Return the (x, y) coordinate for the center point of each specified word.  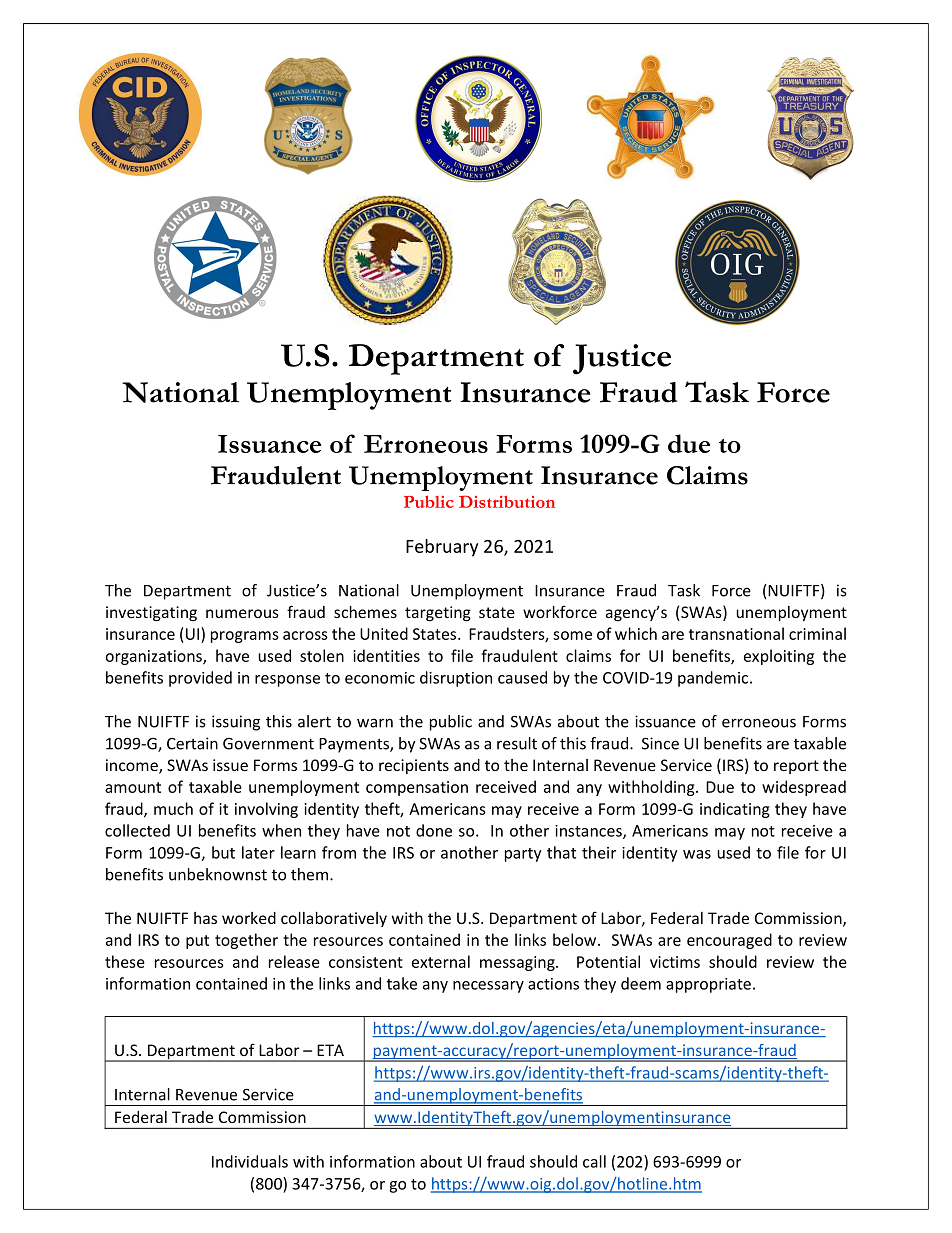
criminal (817, 633)
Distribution (507, 501)
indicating (735, 810)
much (173, 808)
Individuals (250, 1161)
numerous (242, 613)
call (594, 1161)
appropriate (708, 985)
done (434, 830)
